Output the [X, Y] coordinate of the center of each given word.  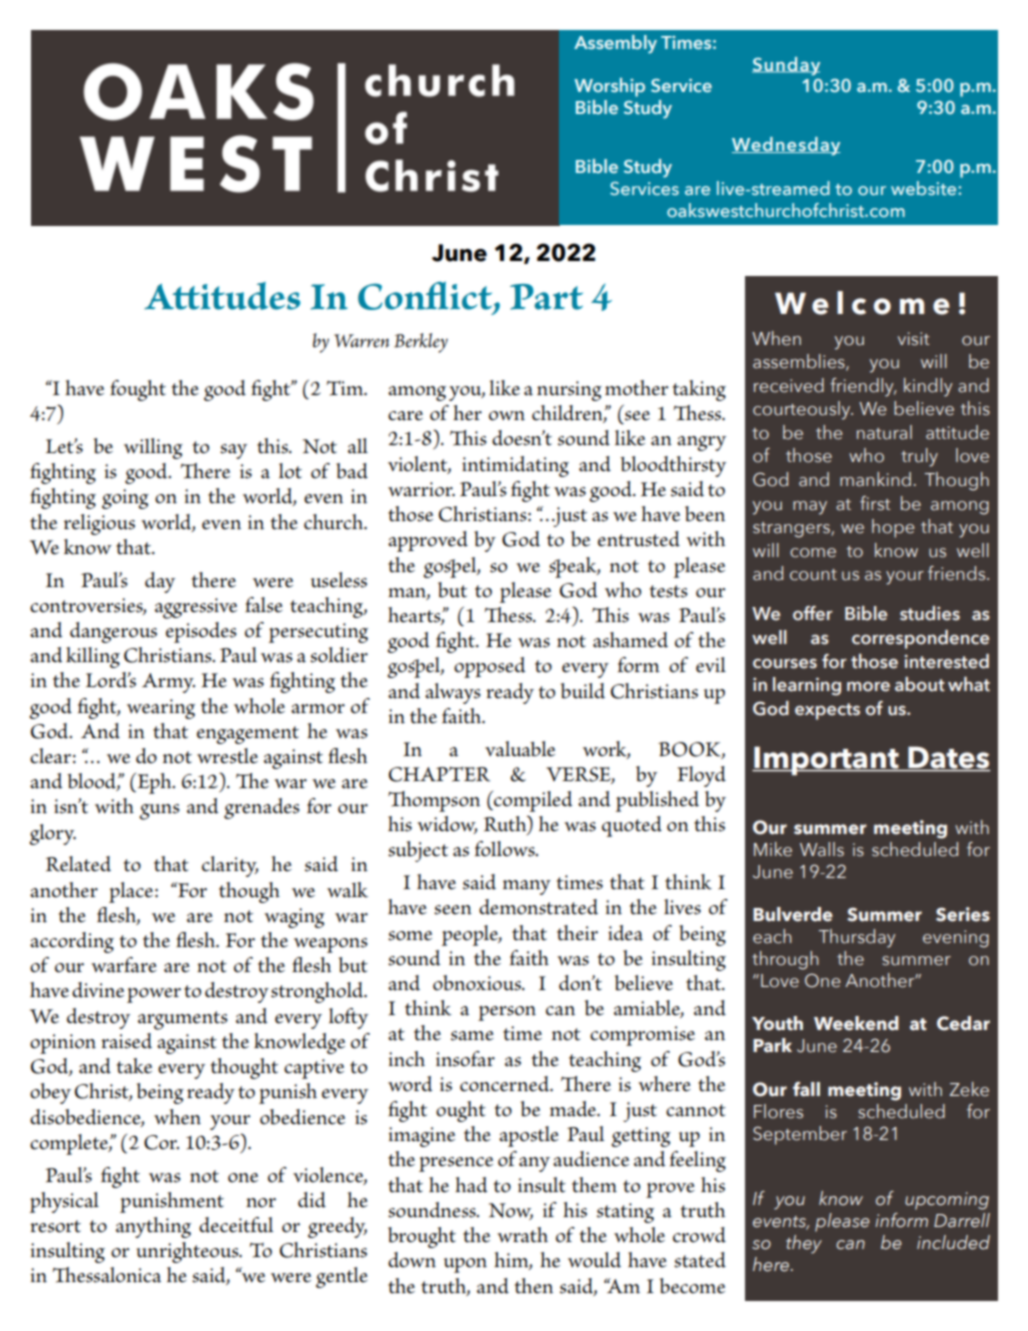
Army [168, 683]
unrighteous [189, 1252]
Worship [609, 87]
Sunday [786, 66]
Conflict [426, 297]
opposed [489, 667]
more [868, 687]
